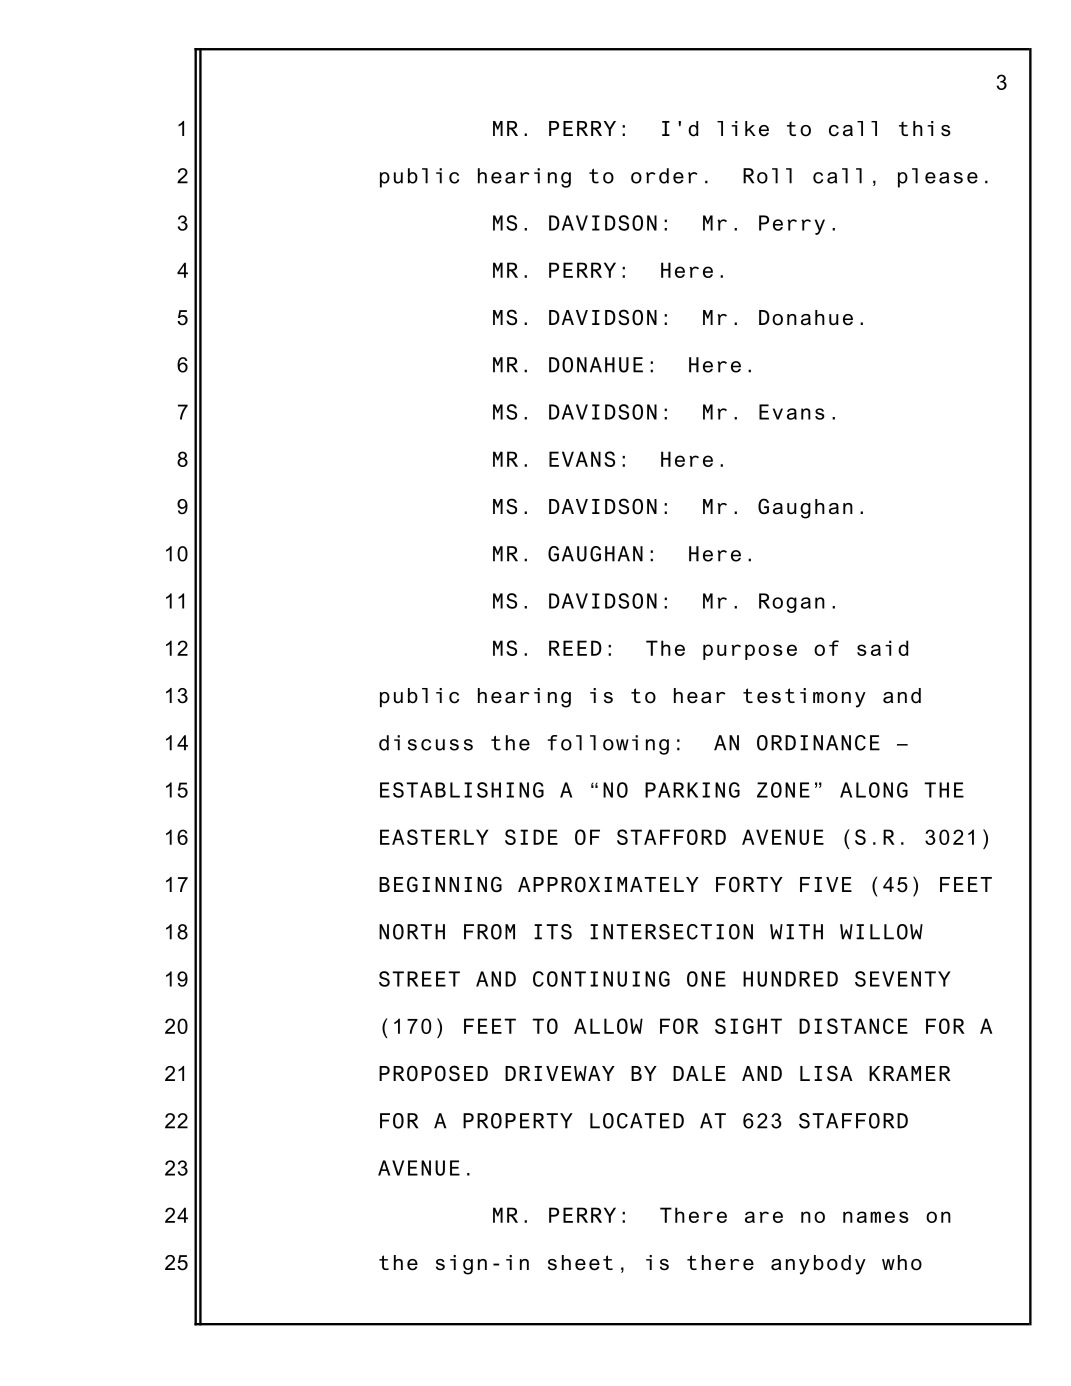 The width and height of the screenshot is (1071, 1386). Describe the element at coordinates (580, 1263) in the screenshot. I see `sheet` at that location.
